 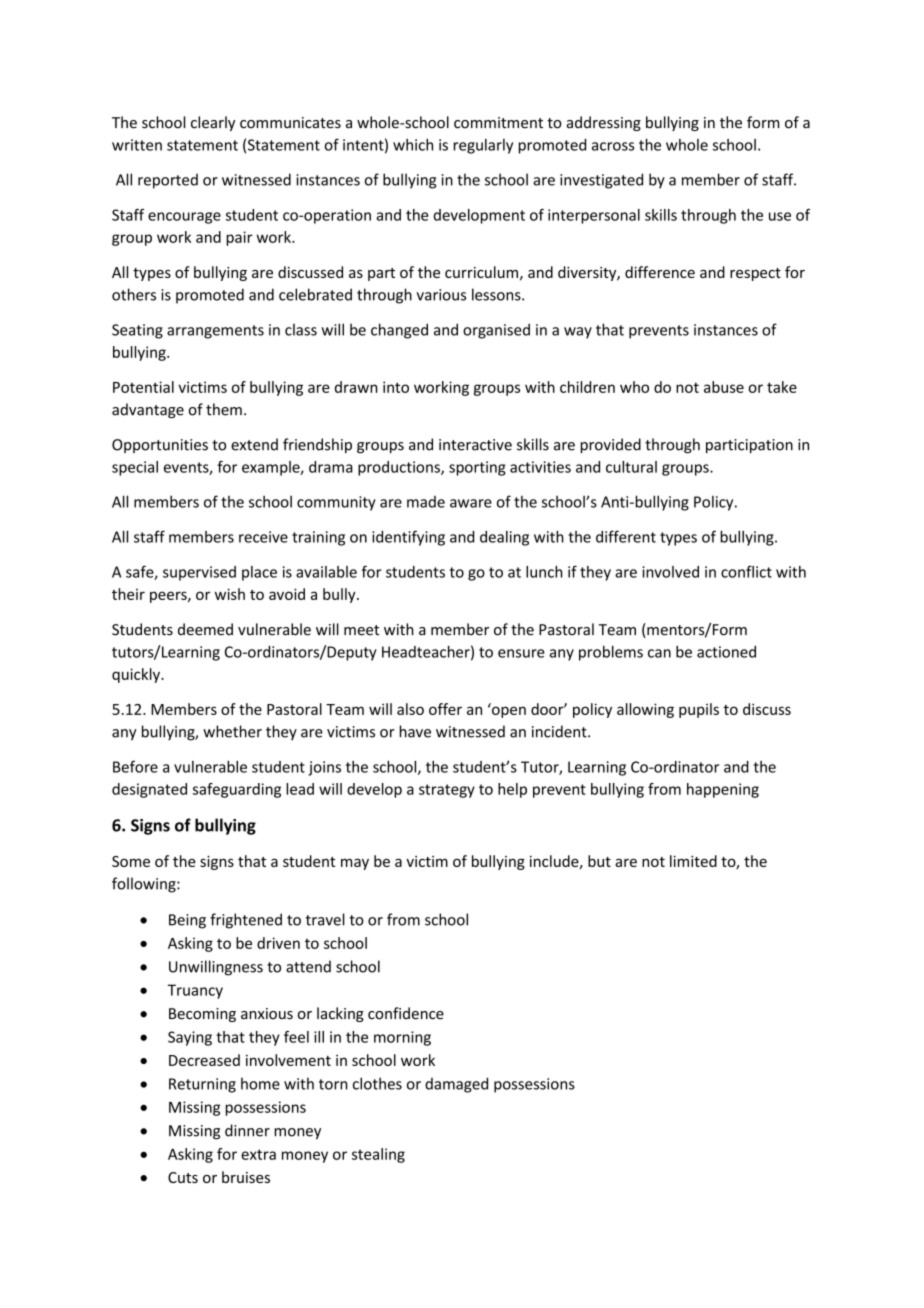 I want to click on across, so click(x=613, y=146).
